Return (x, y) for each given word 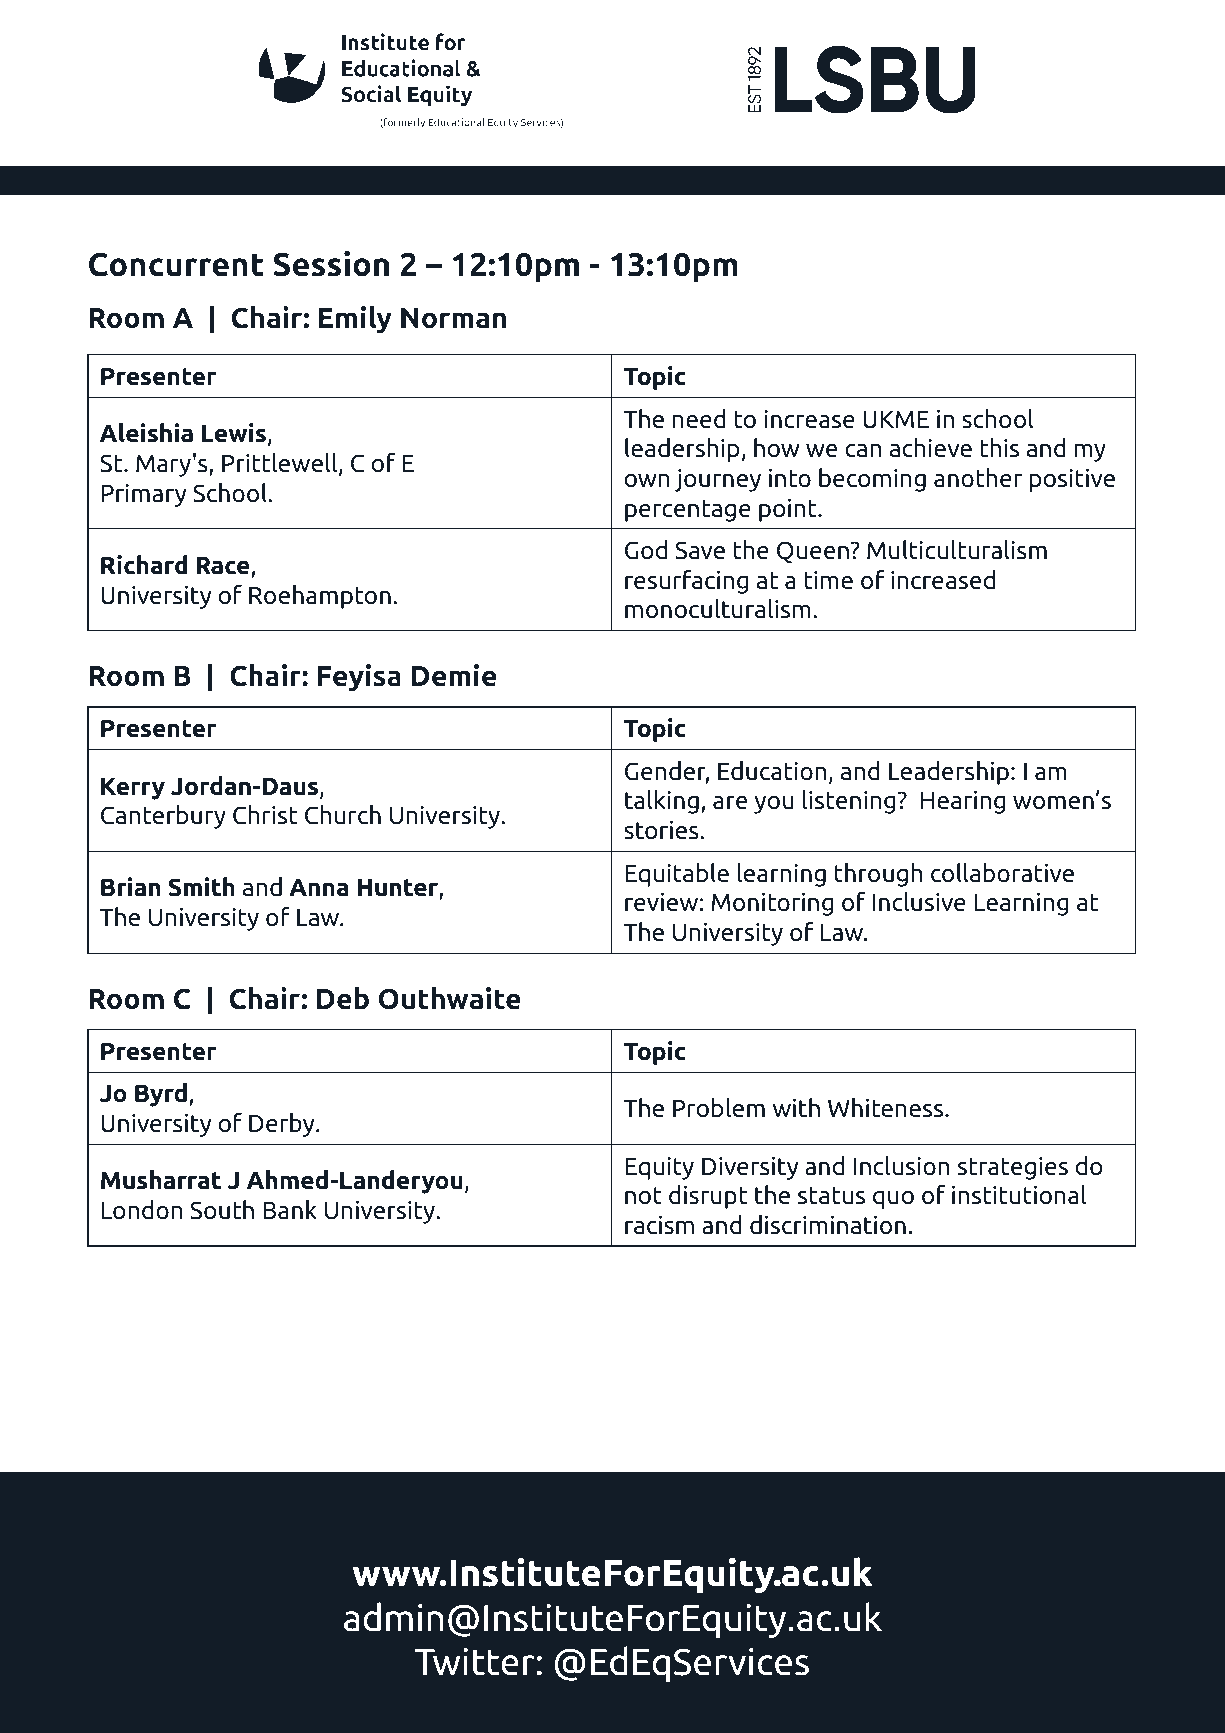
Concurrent (176, 264)
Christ (265, 815)
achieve (931, 448)
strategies (1013, 1168)
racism (659, 1225)
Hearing (963, 802)
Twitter (475, 1662)
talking (662, 802)
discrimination (828, 1225)
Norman (454, 318)
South (222, 1210)
